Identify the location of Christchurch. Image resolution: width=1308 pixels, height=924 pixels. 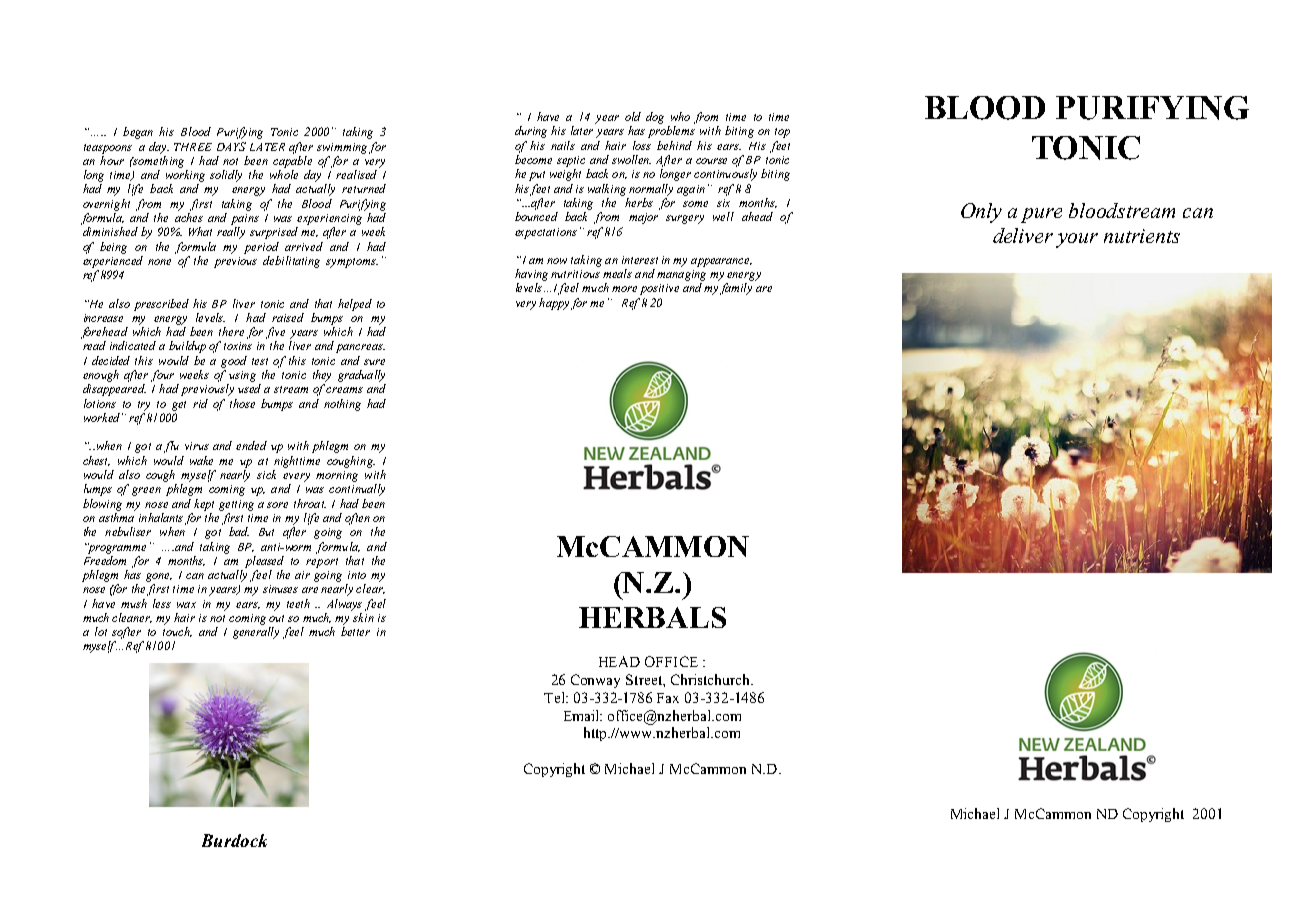
(711, 679).
